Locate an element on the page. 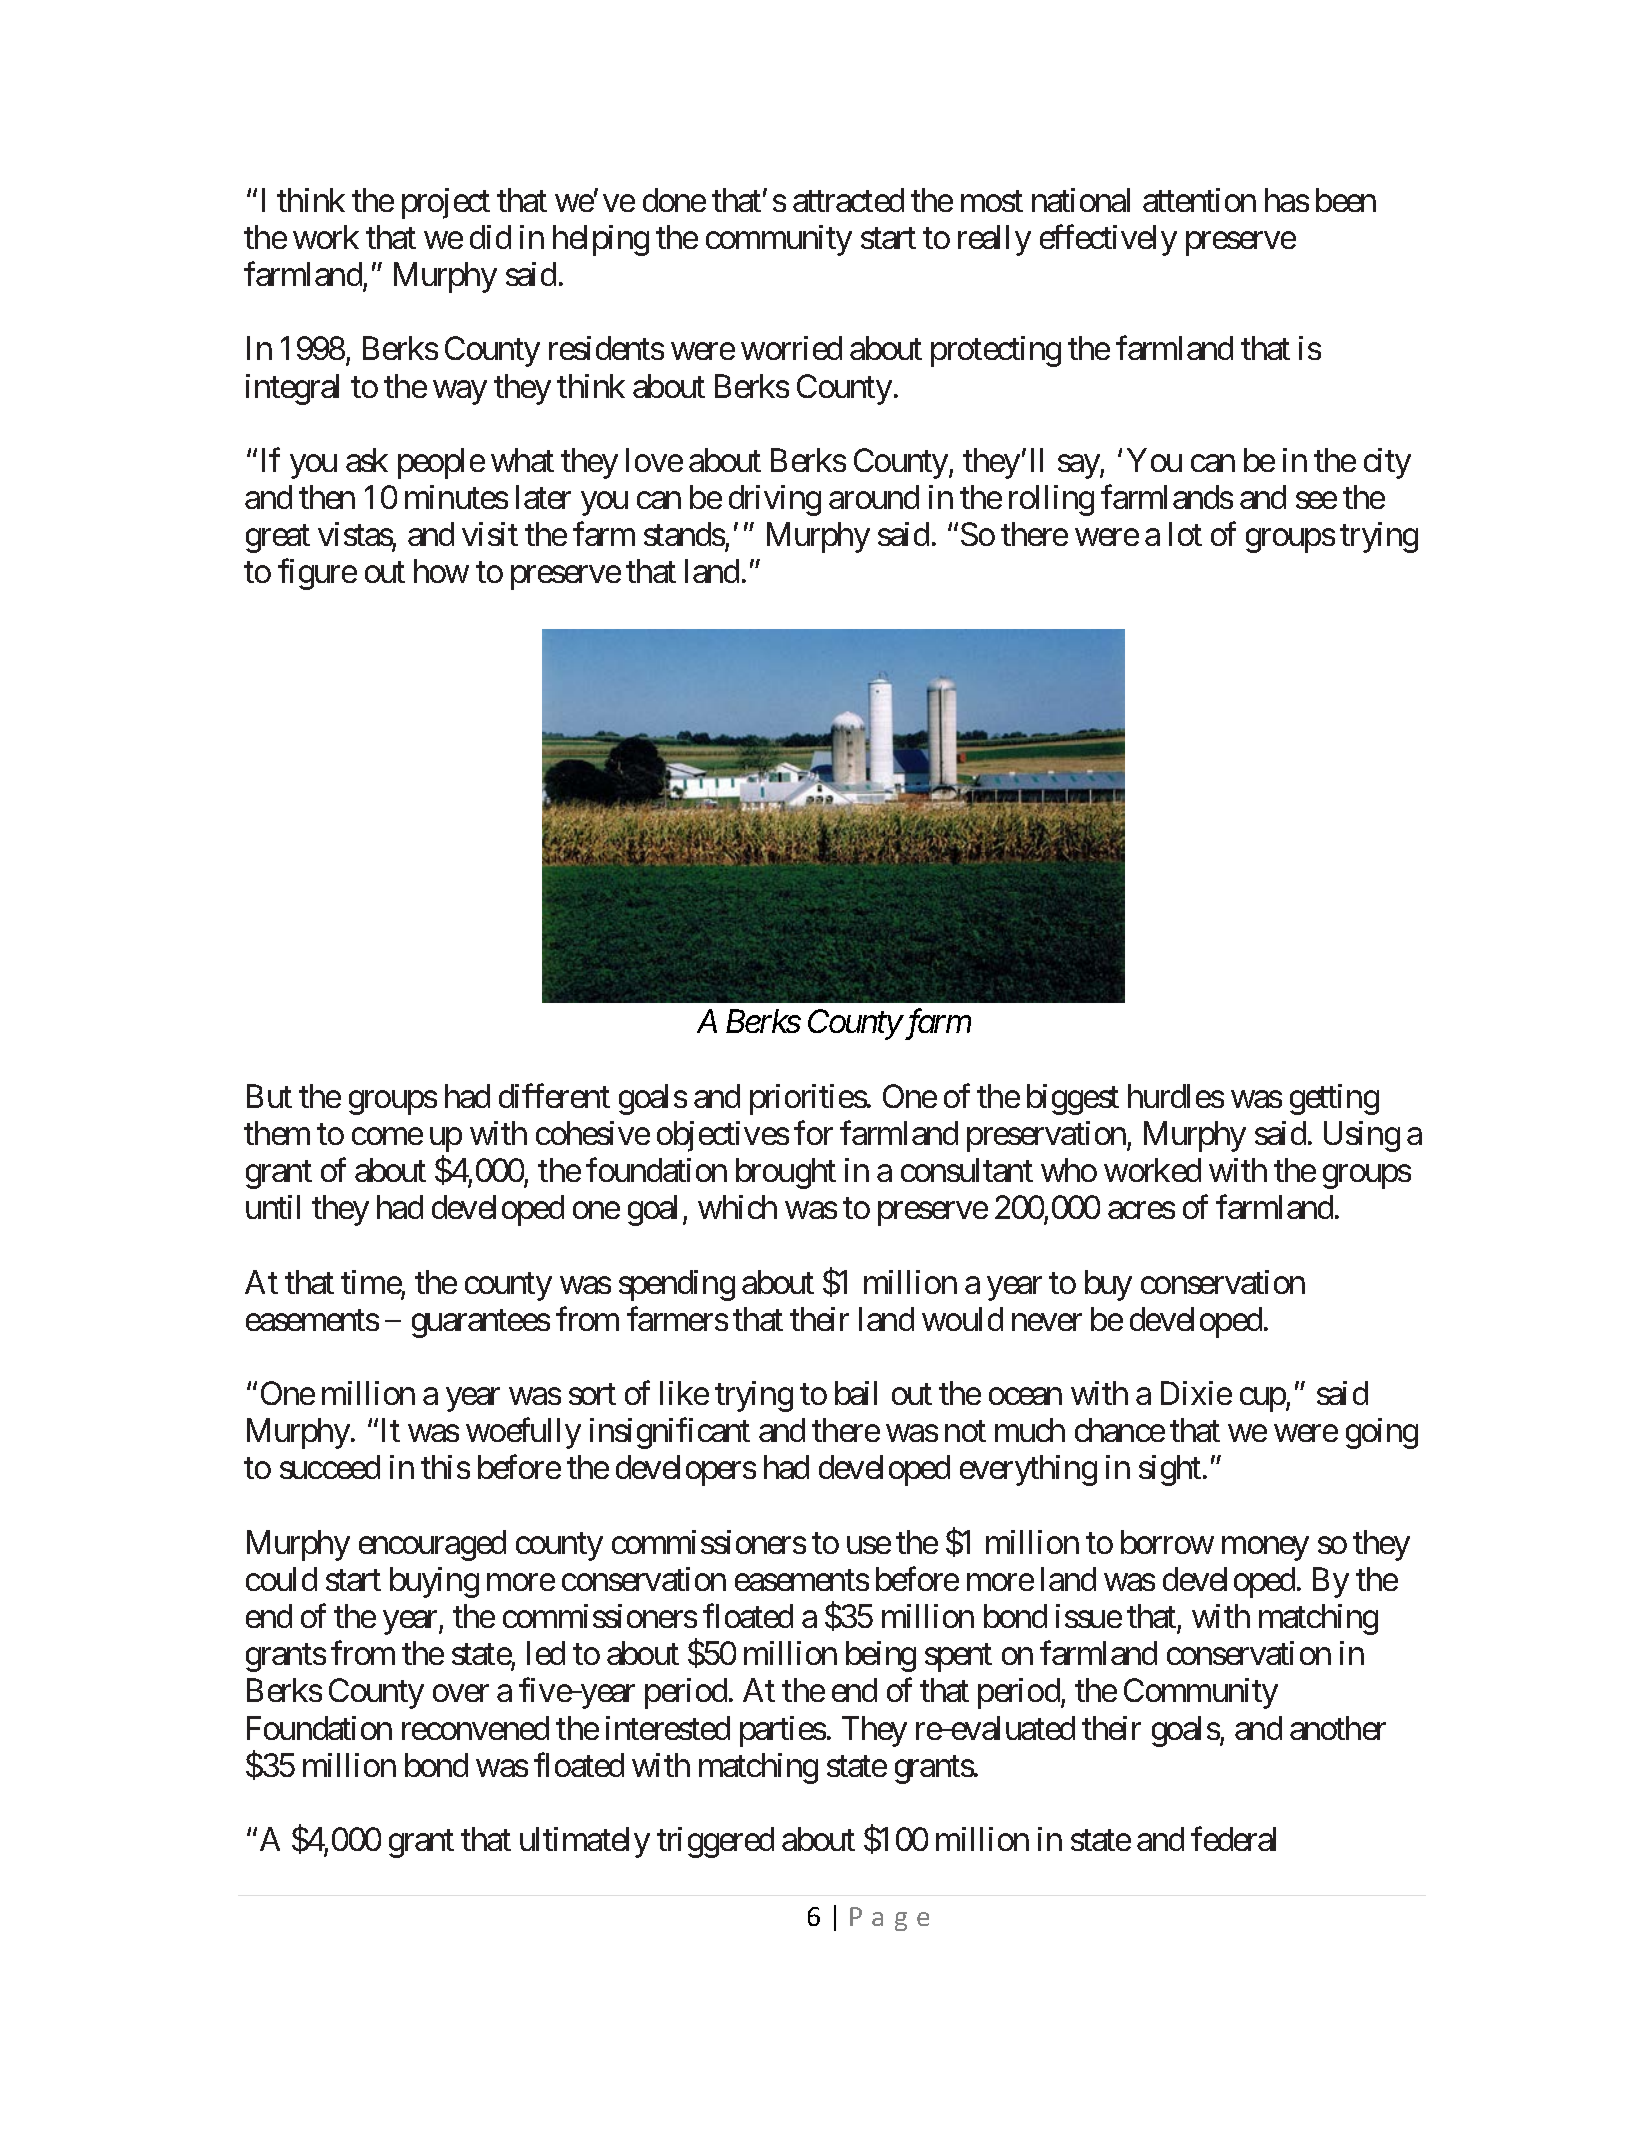 The image size is (1648, 2133). getting is located at coordinates (1334, 1099).
